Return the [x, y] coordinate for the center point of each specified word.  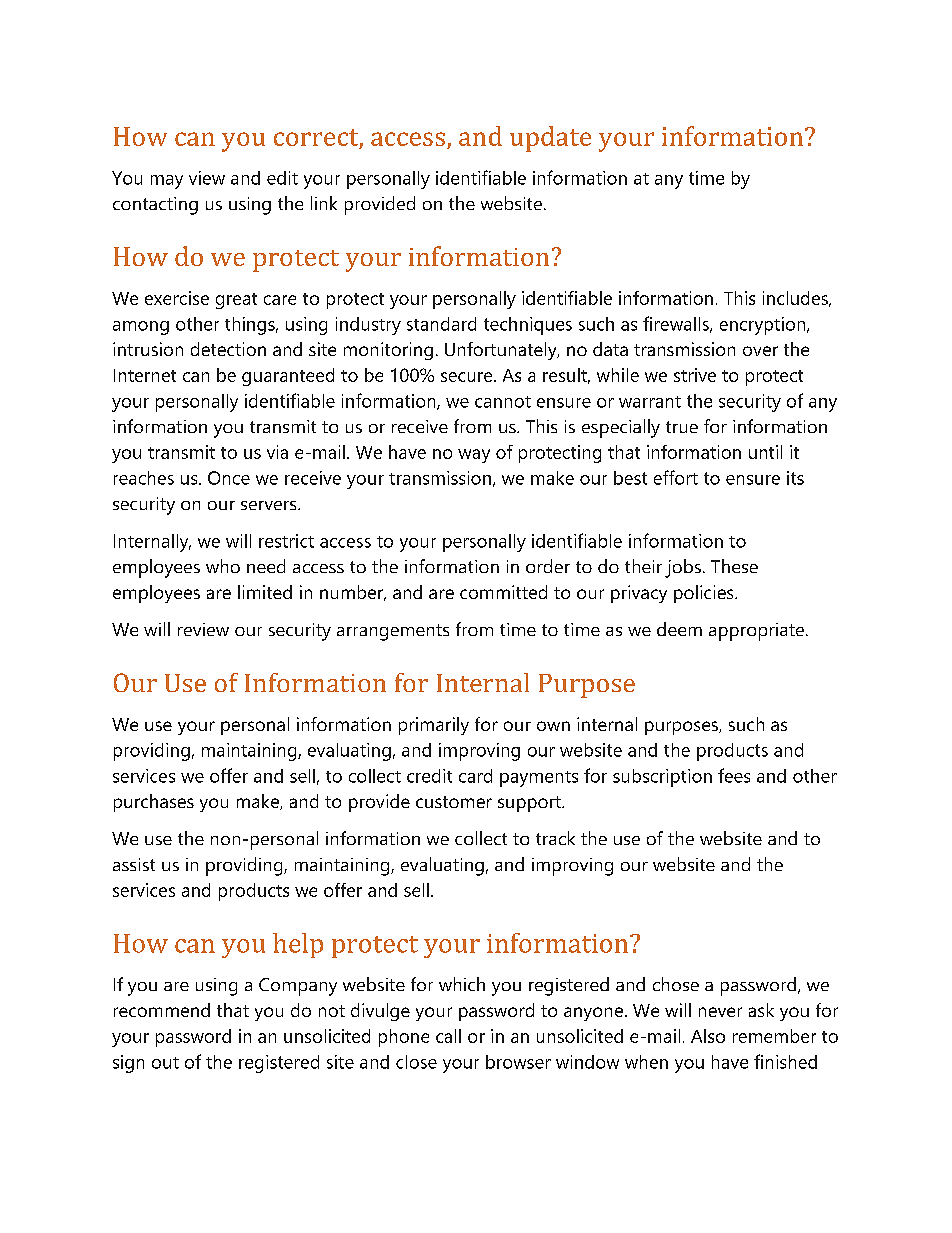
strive [695, 375]
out [165, 1063]
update [550, 139]
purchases [154, 803]
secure [468, 377]
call [448, 1036]
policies [705, 594]
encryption [764, 326]
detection [228, 349]
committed [503, 592]
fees [734, 775]
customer [454, 802]
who [223, 566]
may [167, 182]
